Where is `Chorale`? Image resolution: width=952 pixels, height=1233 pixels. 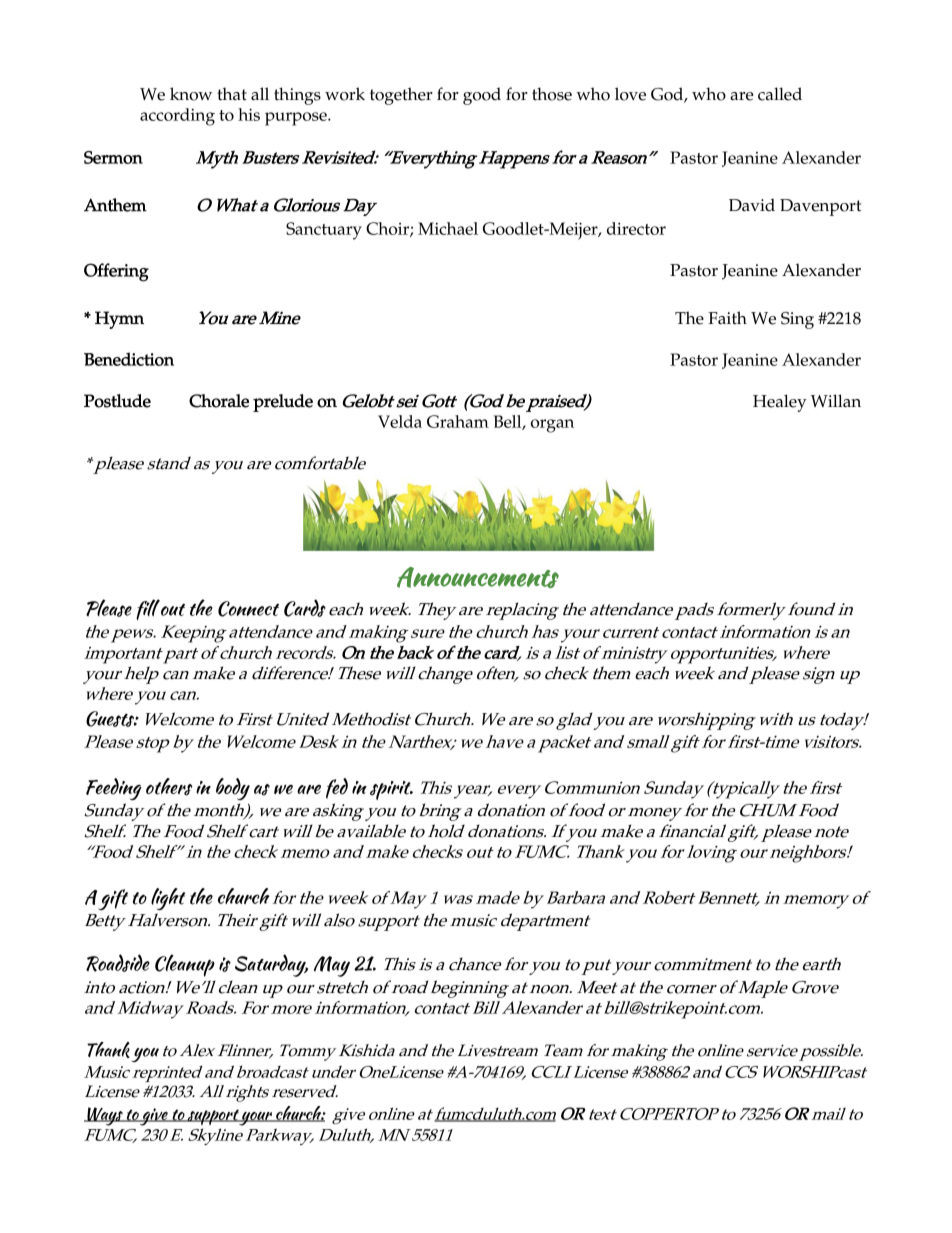
Chorale is located at coordinates (219, 401).
